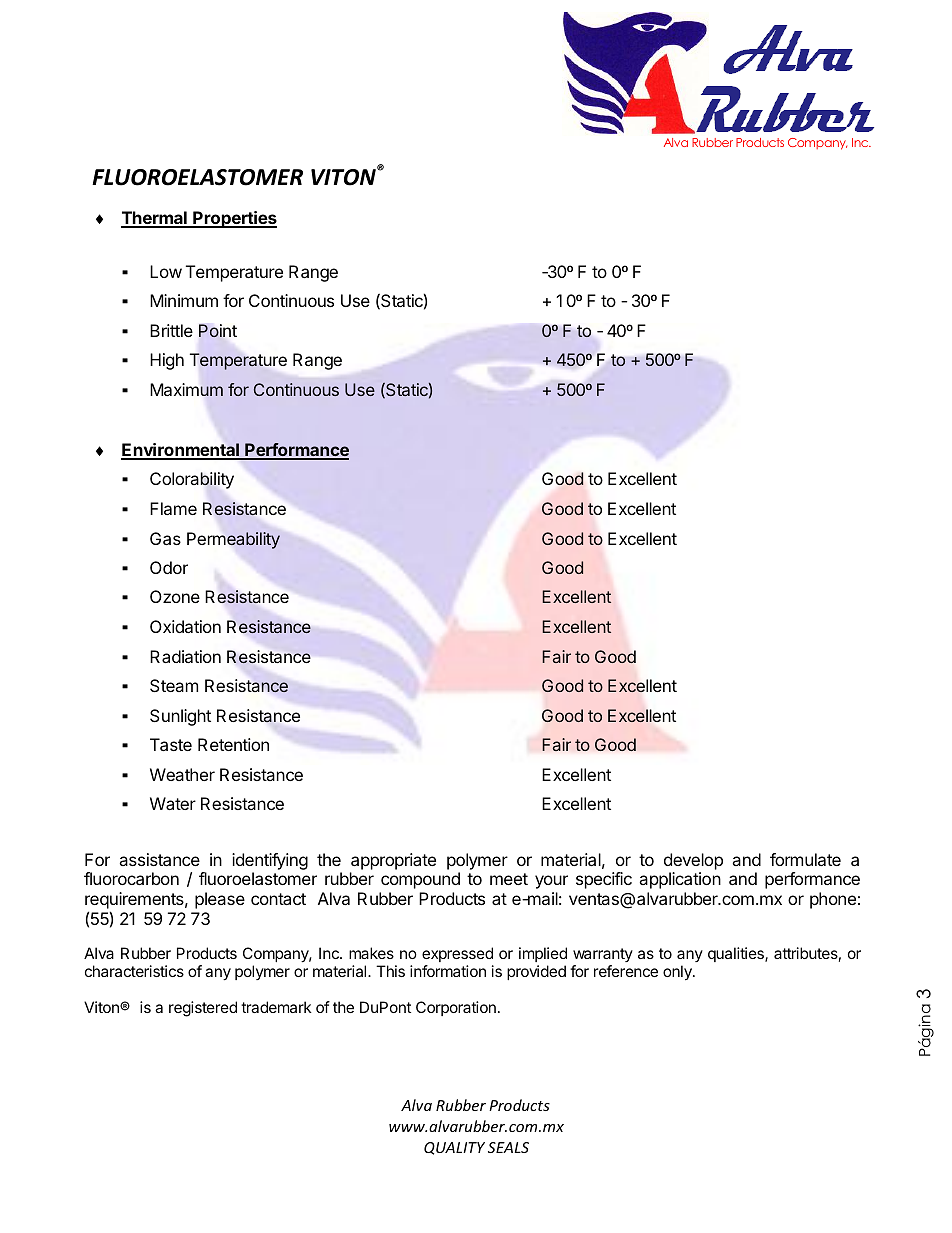  I want to click on registered, so click(203, 1009).
